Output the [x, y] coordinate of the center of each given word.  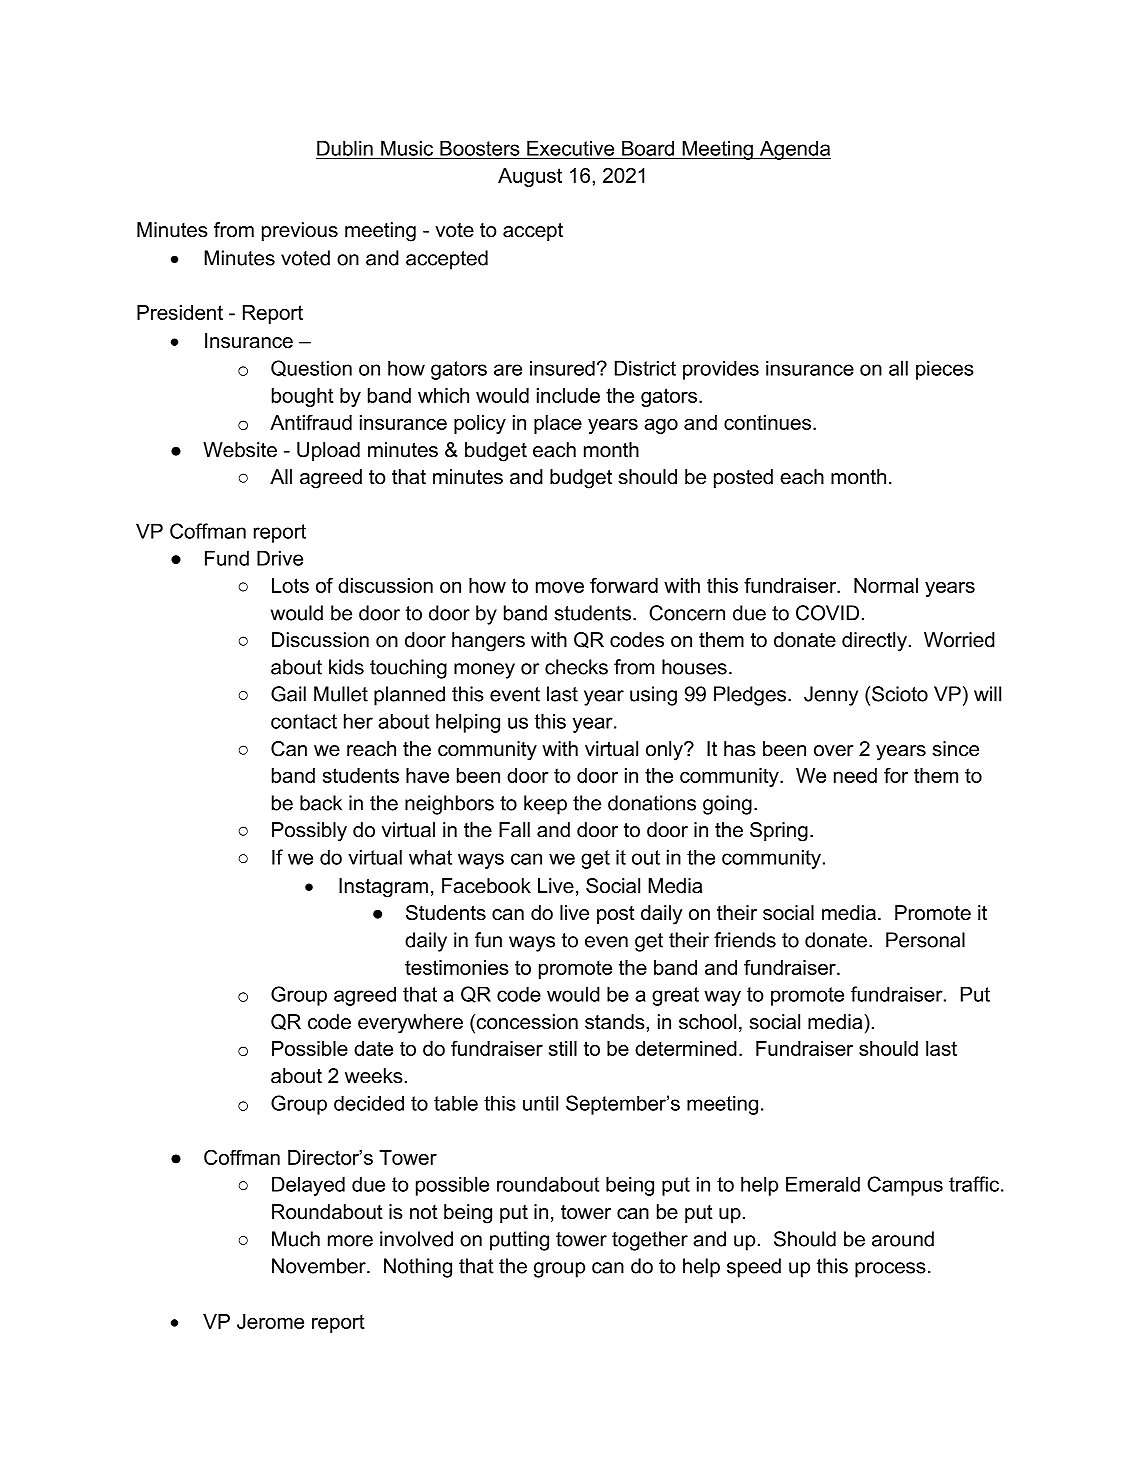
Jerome [270, 1321]
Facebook [486, 886]
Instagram [383, 888]
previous [300, 231]
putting [519, 1241]
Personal [925, 940]
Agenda [794, 150]
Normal [886, 585]
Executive [571, 149]
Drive [280, 558]
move [560, 587]
